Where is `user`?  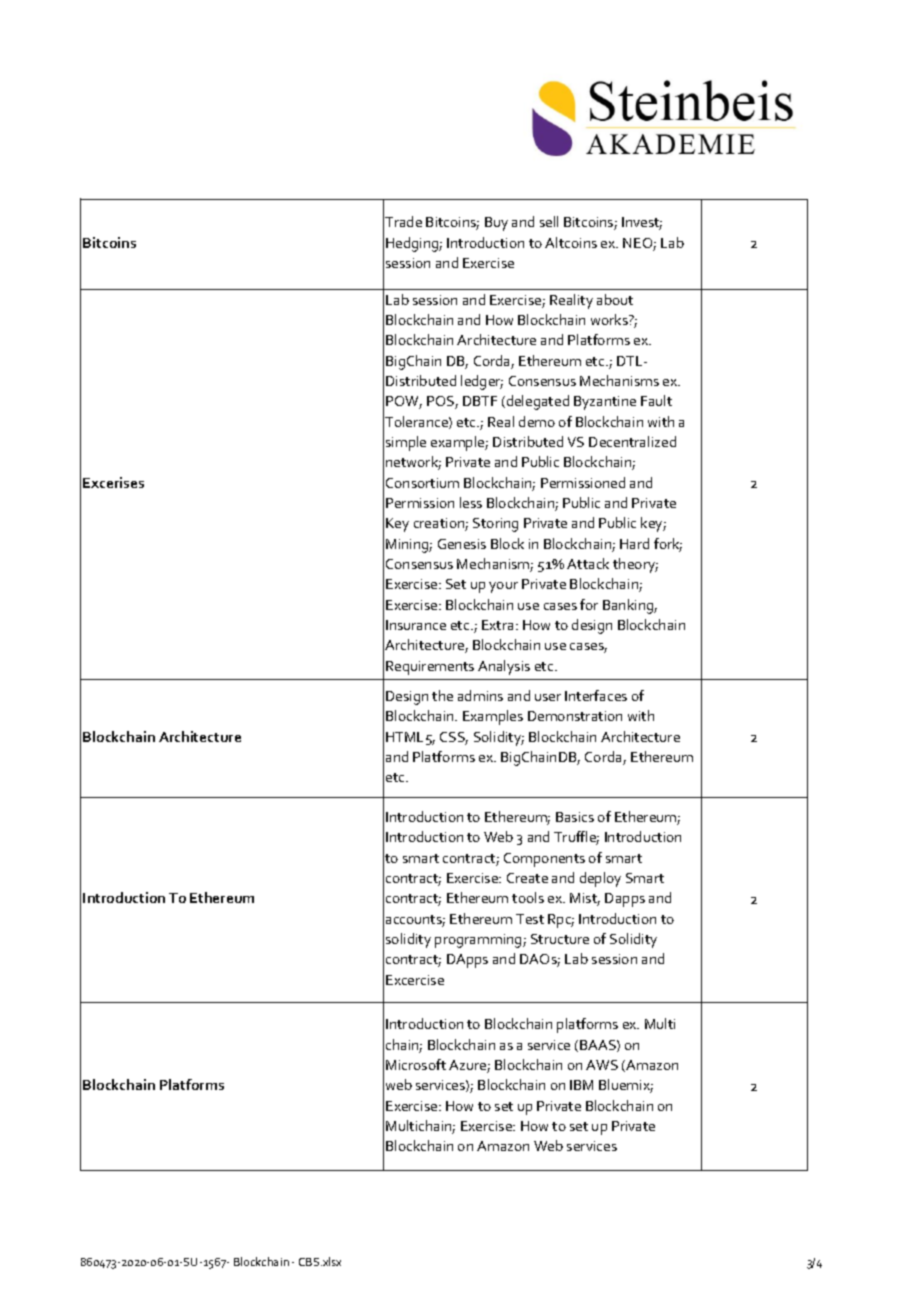 user is located at coordinates (548, 697).
